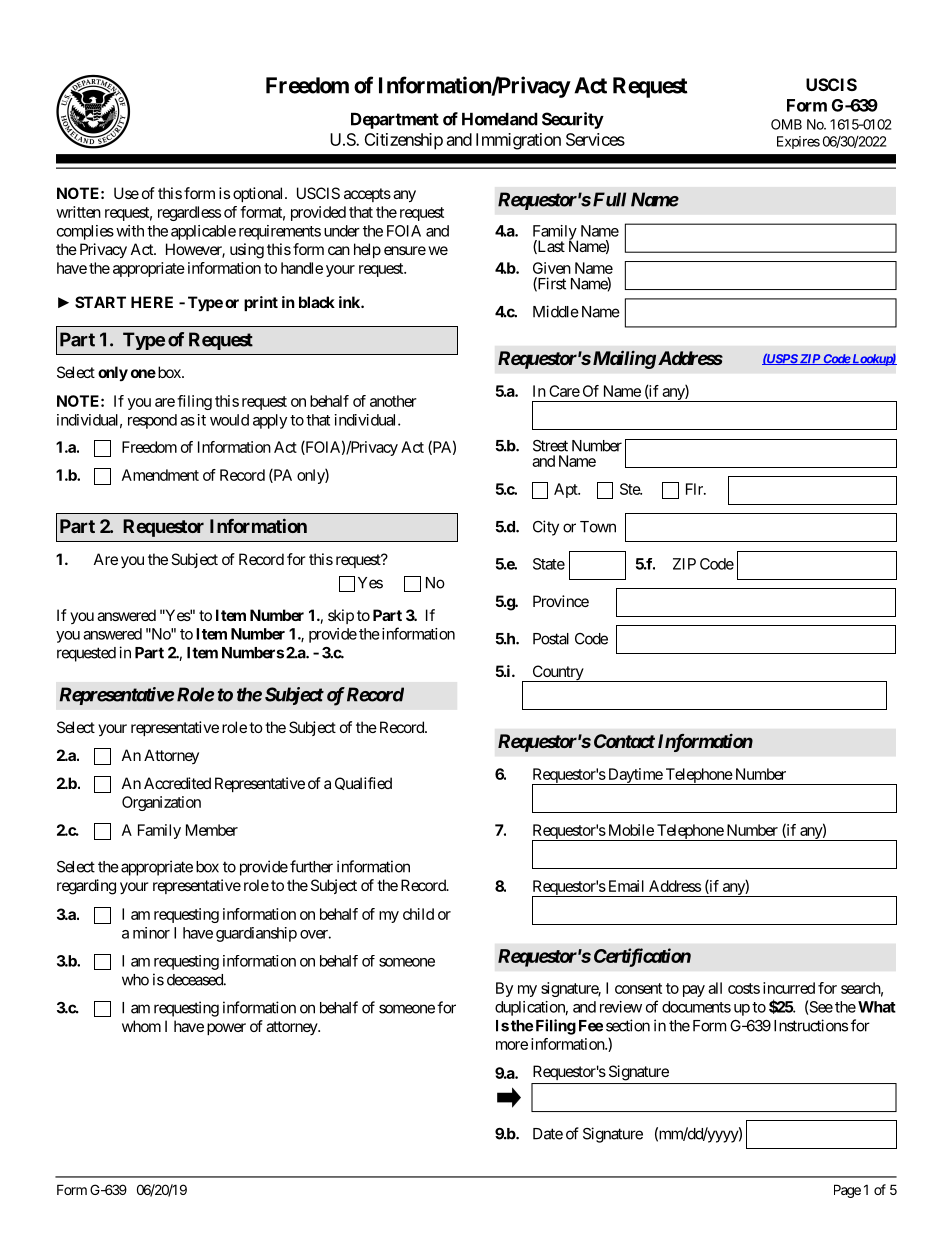 This page has height=1233, width=952. Describe the element at coordinates (226, 1029) in the page. I see `power` at that location.
